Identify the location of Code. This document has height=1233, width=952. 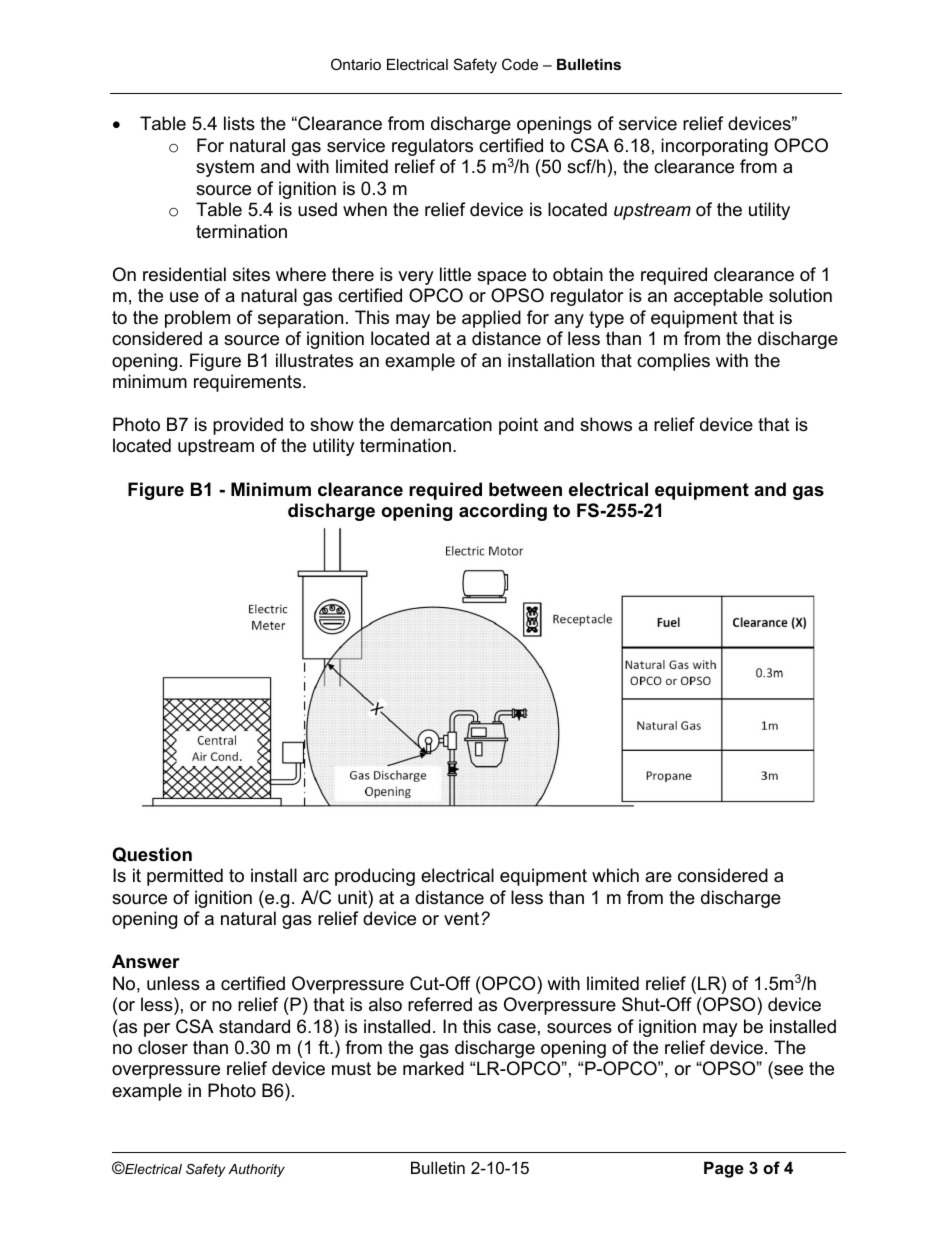
(520, 64).
